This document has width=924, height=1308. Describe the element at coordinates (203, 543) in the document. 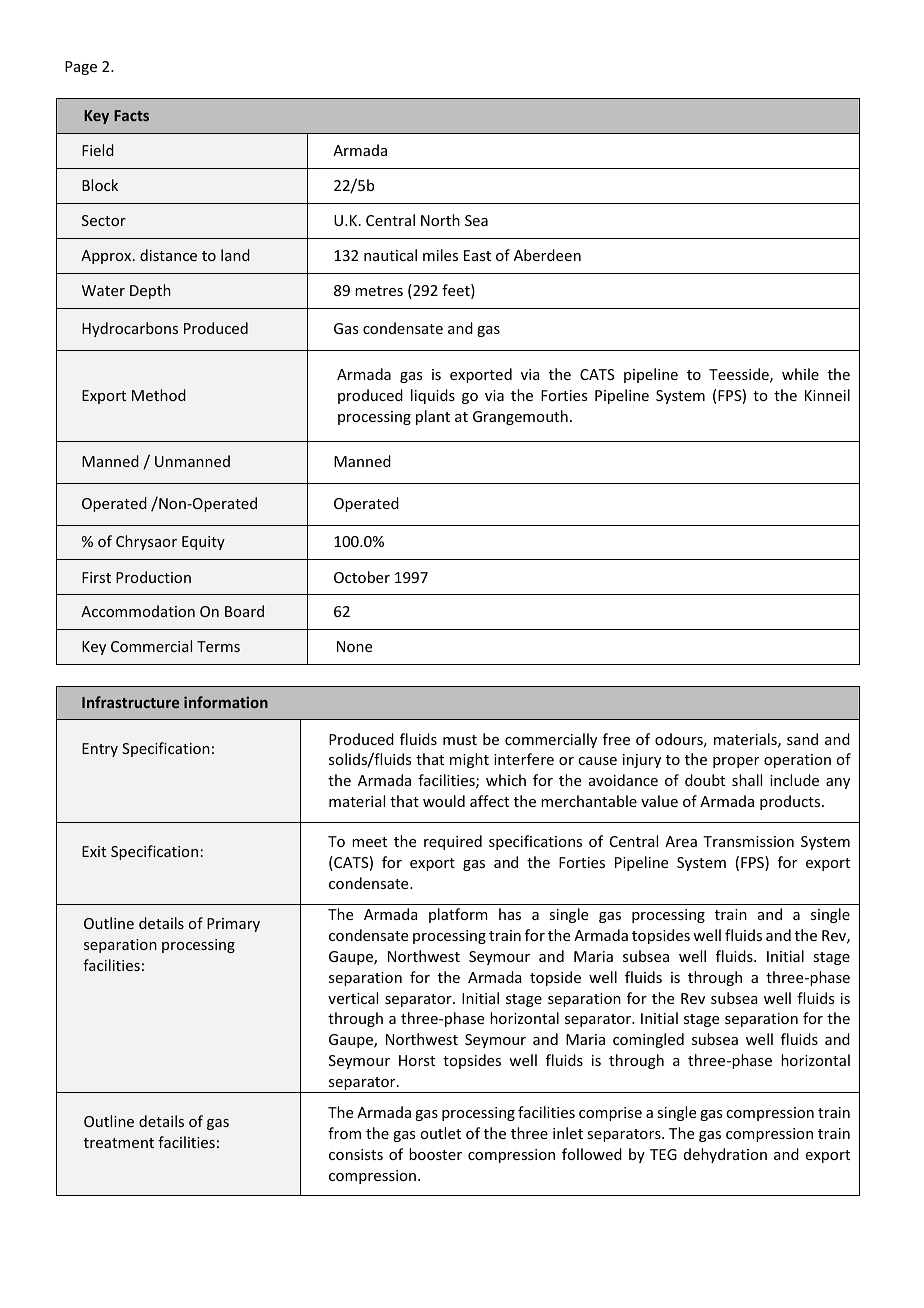

I see `Equity` at that location.
